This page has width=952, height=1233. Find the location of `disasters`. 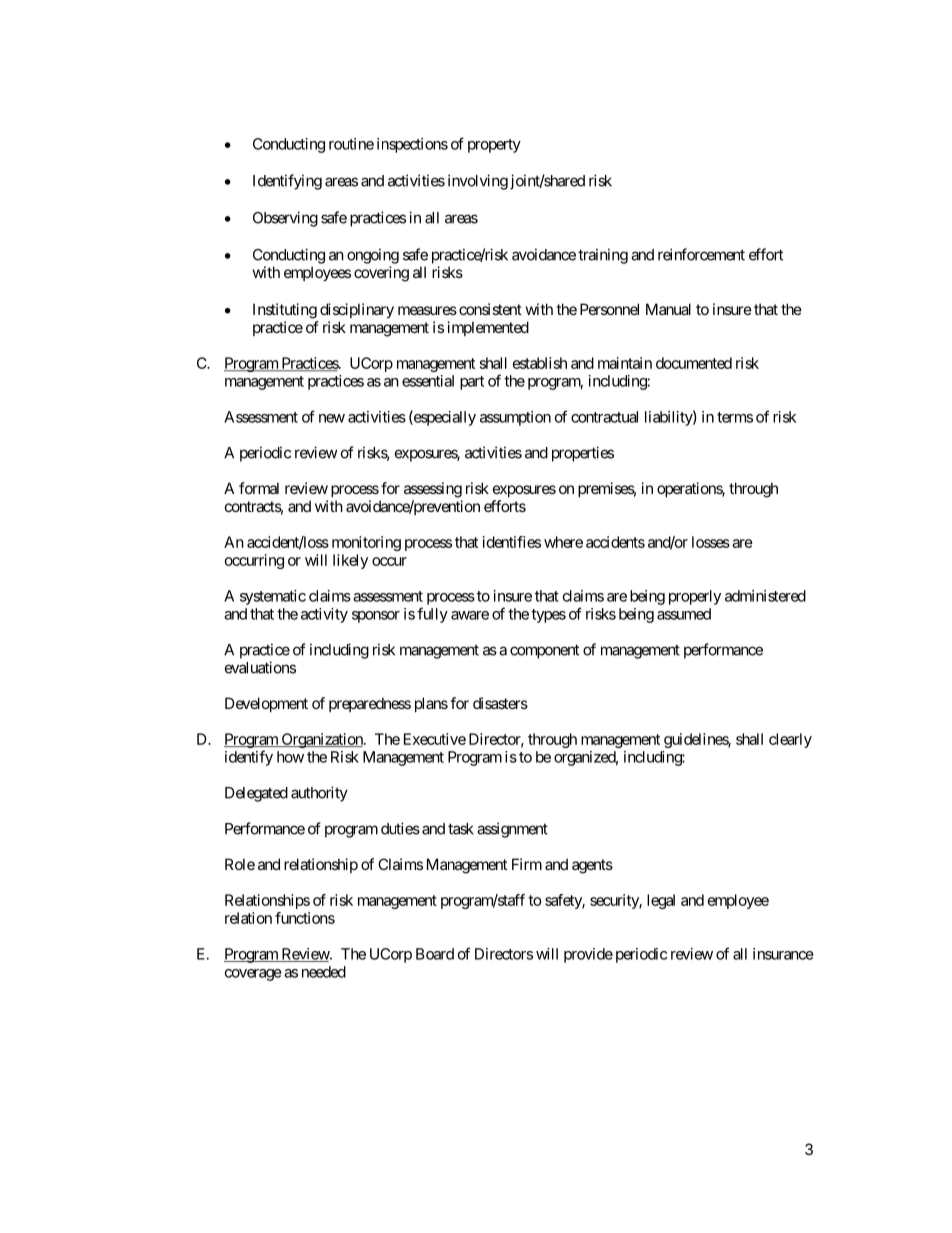

disasters is located at coordinates (500, 703).
